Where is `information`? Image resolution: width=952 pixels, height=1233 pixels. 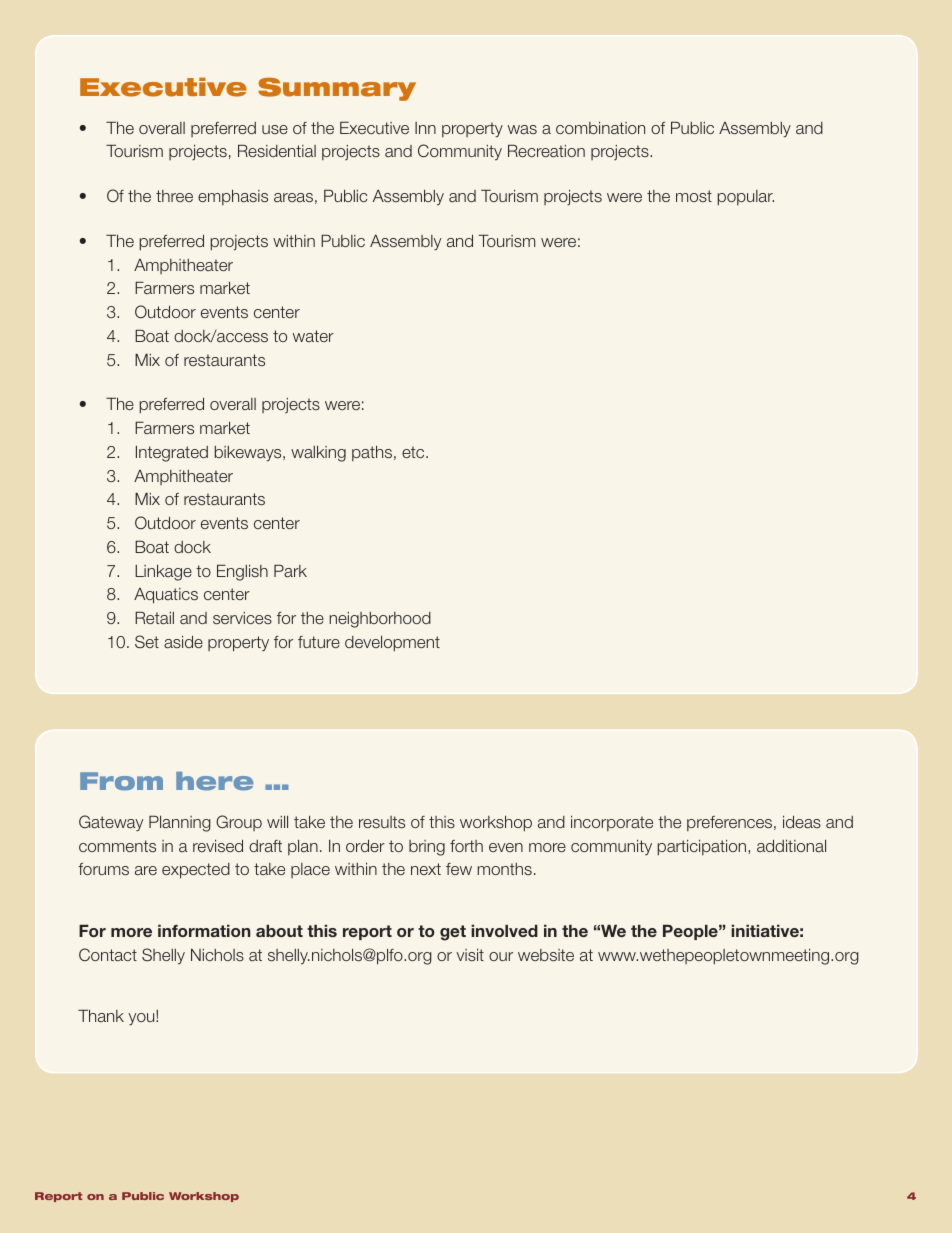 information is located at coordinates (204, 930).
